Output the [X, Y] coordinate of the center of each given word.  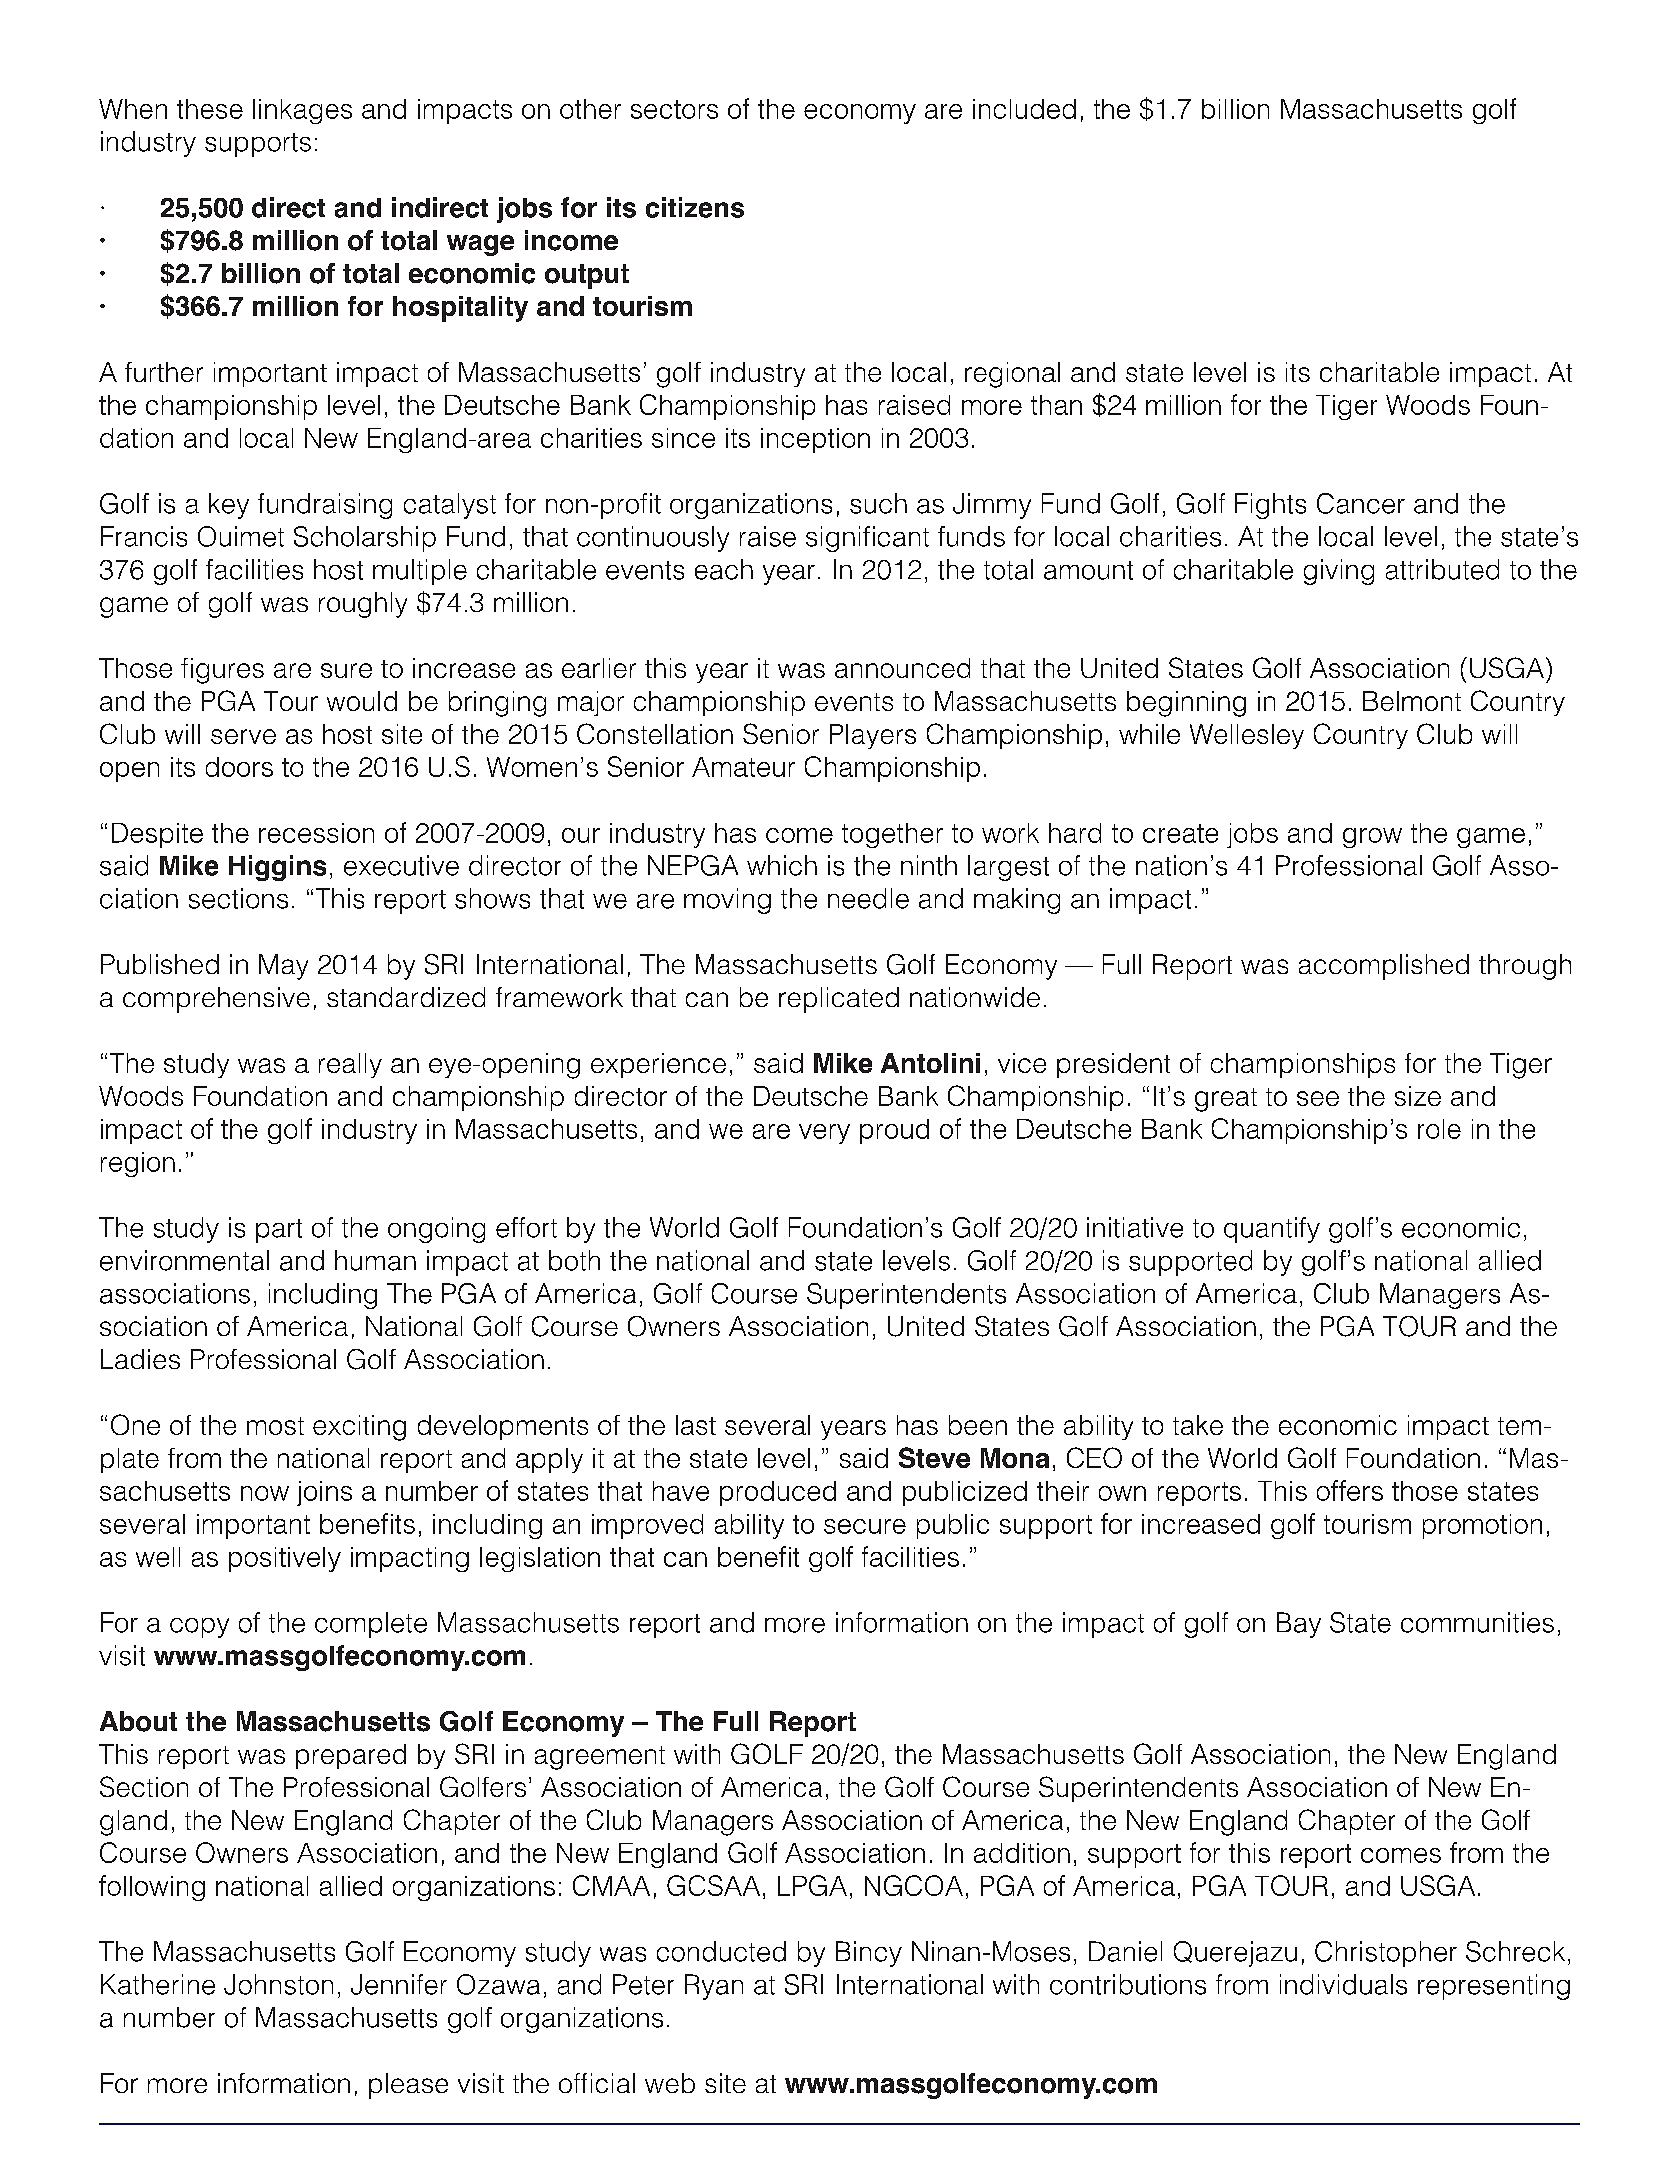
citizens [695, 207]
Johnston [278, 1984]
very [824, 1134]
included [1024, 109]
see [1318, 1098]
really [350, 1065]
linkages [302, 111]
